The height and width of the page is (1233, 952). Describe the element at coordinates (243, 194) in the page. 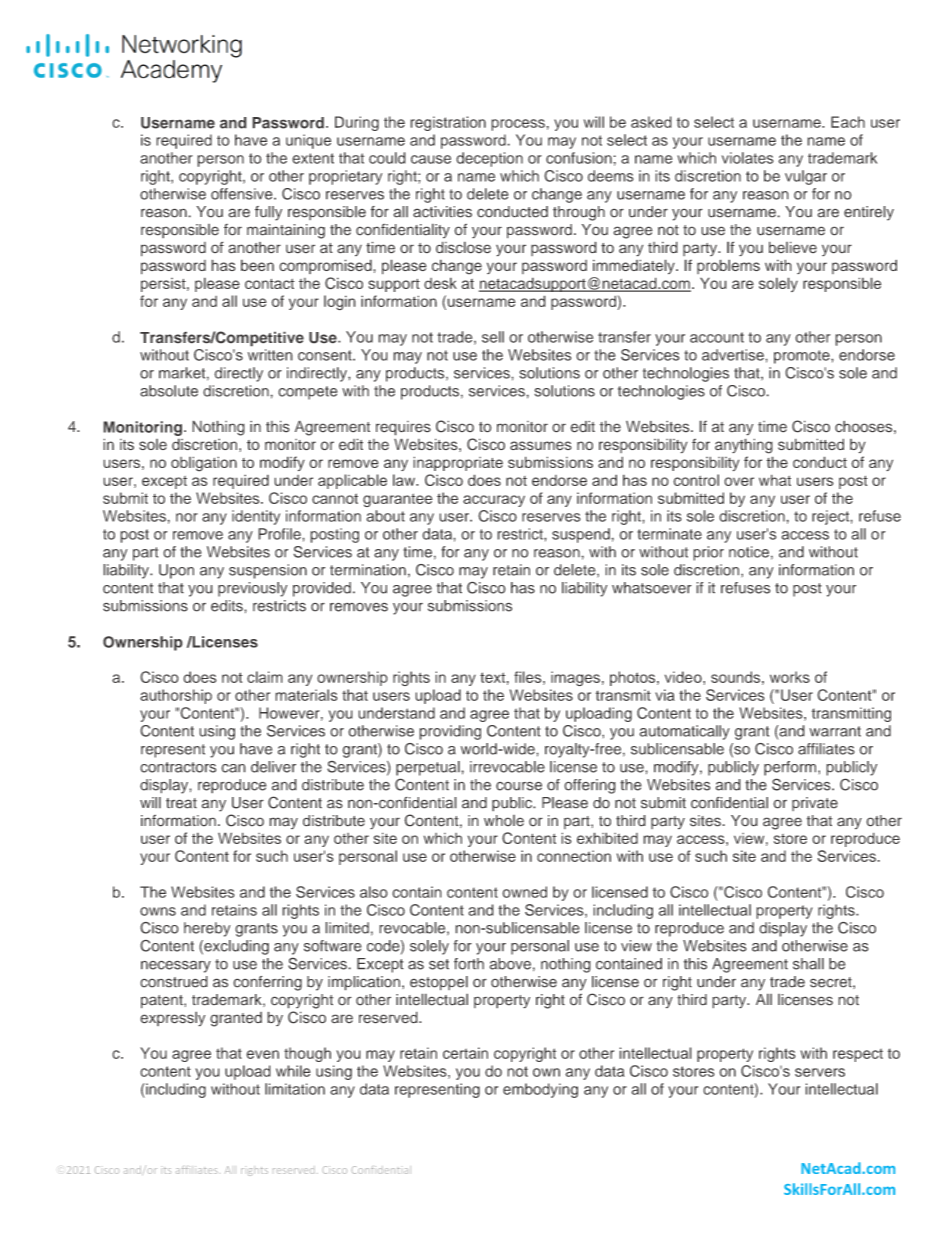

I see `offensive` at that location.
